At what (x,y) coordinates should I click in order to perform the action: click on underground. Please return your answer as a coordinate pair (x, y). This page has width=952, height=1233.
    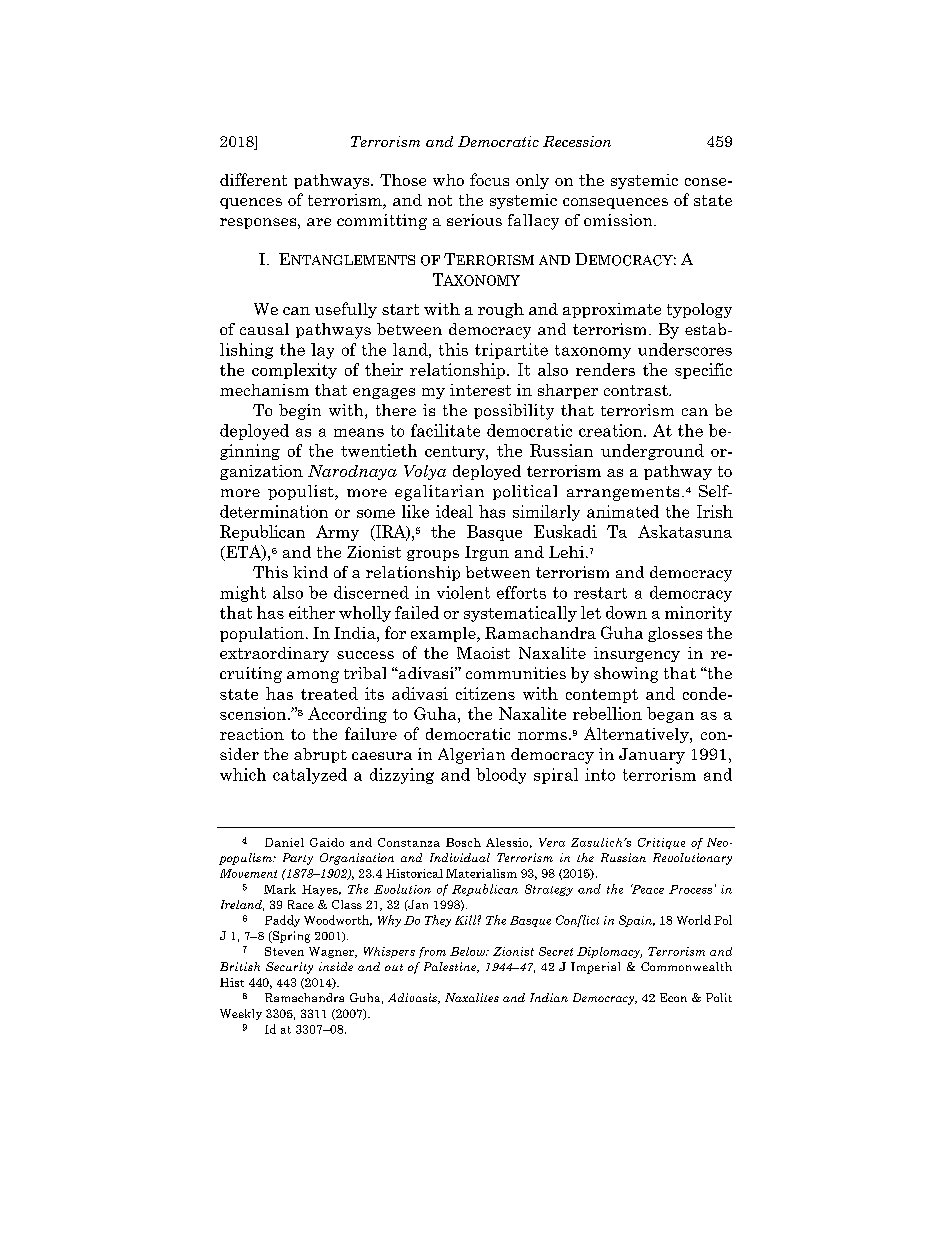
    Looking at the image, I should click on (652, 452).
